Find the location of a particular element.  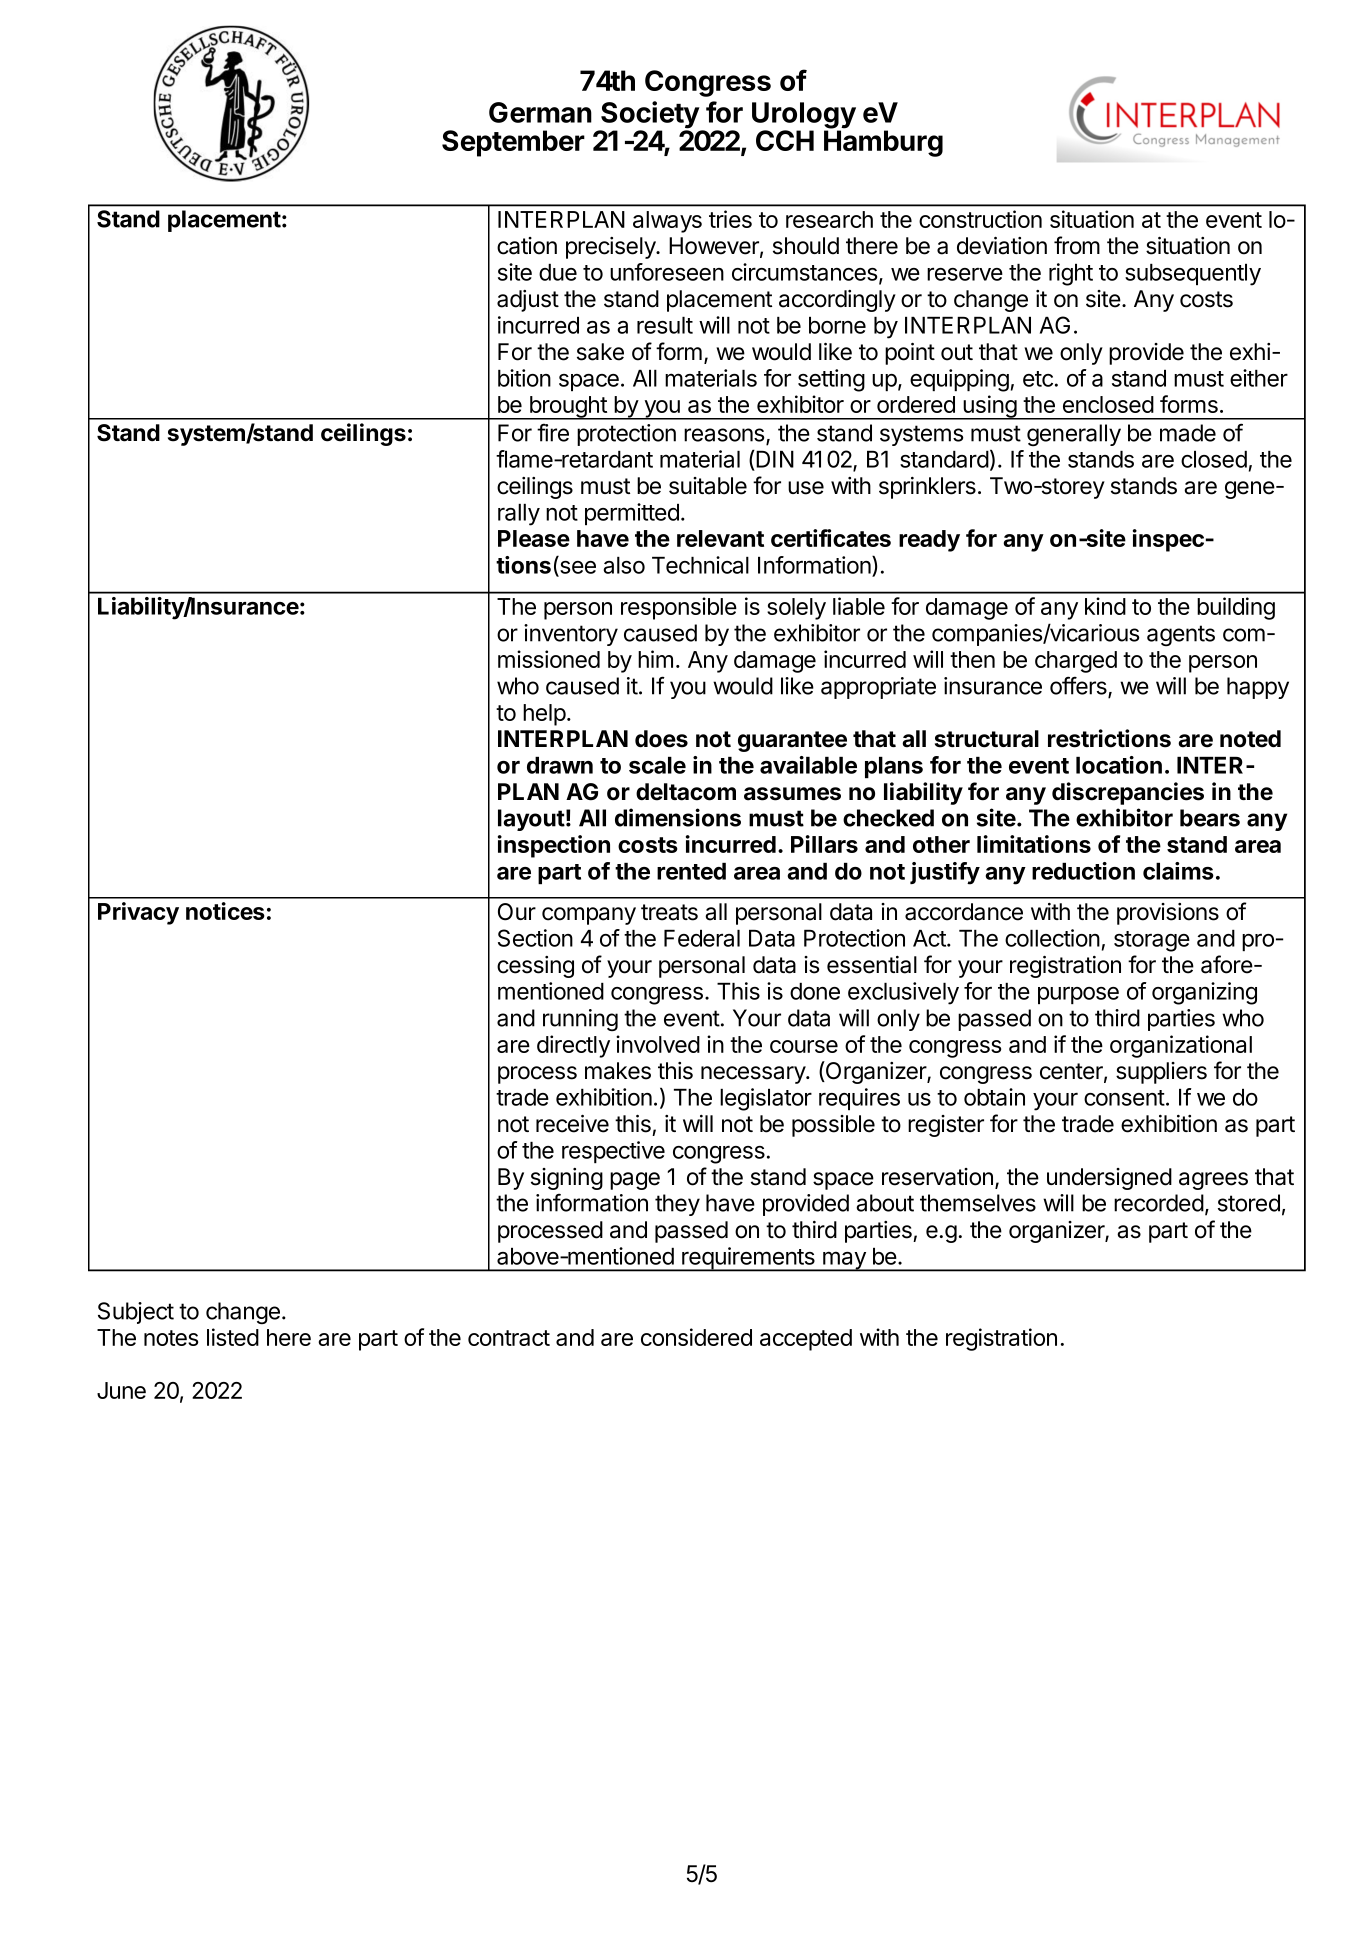

listed is located at coordinates (233, 1337).
